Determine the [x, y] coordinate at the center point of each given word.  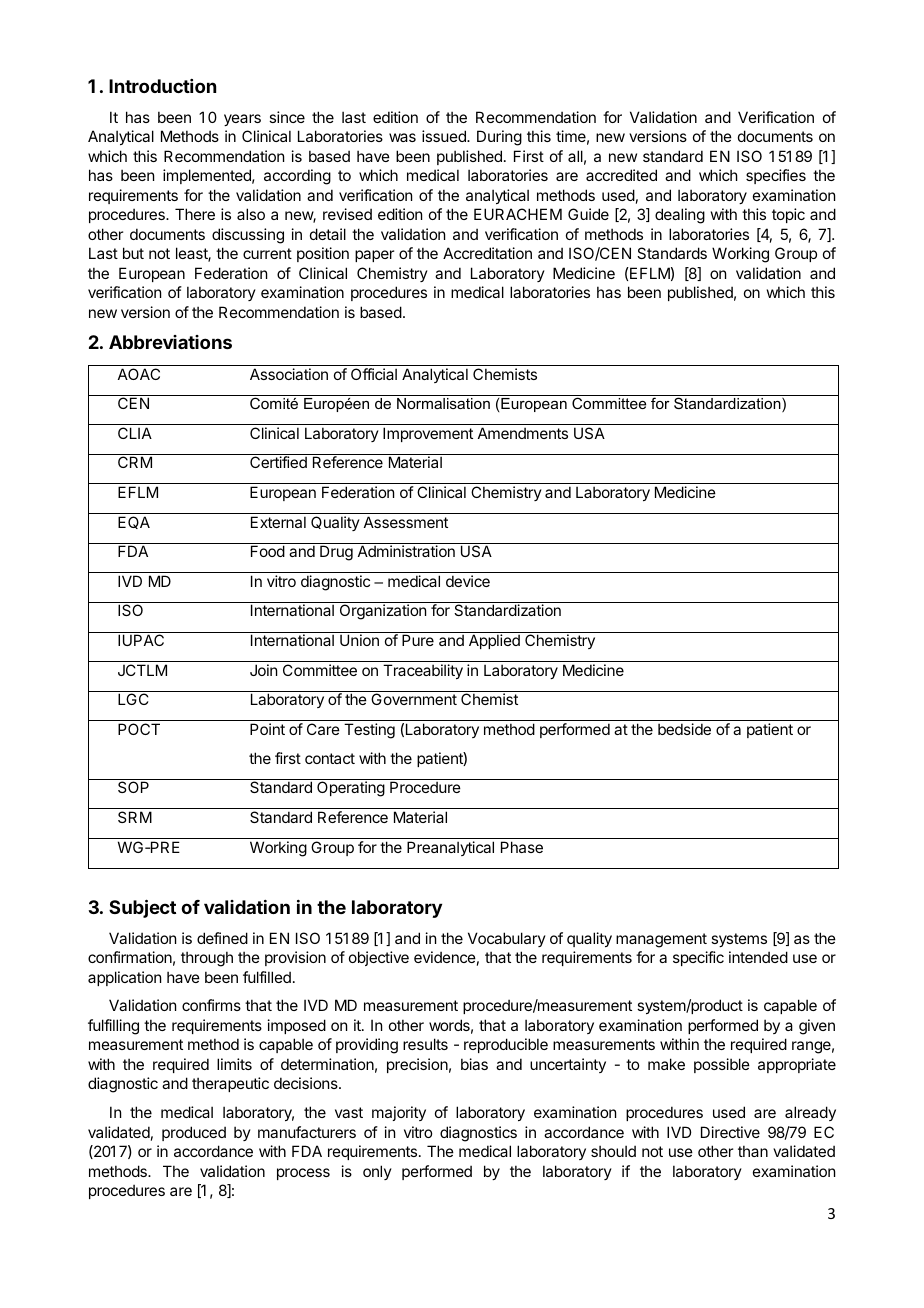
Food [268, 551]
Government [414, 699]
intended [758, 957]
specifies [776, 176]
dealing [680, 216]
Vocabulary [507, 939]
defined [222, 938]
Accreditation [487, 253]
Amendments [523, 433]
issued [445, 136]
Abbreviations [170, 342]
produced [194, 1133]
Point [267, 729]
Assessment [406, 522]
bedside [684, 729]
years [242, 120]
